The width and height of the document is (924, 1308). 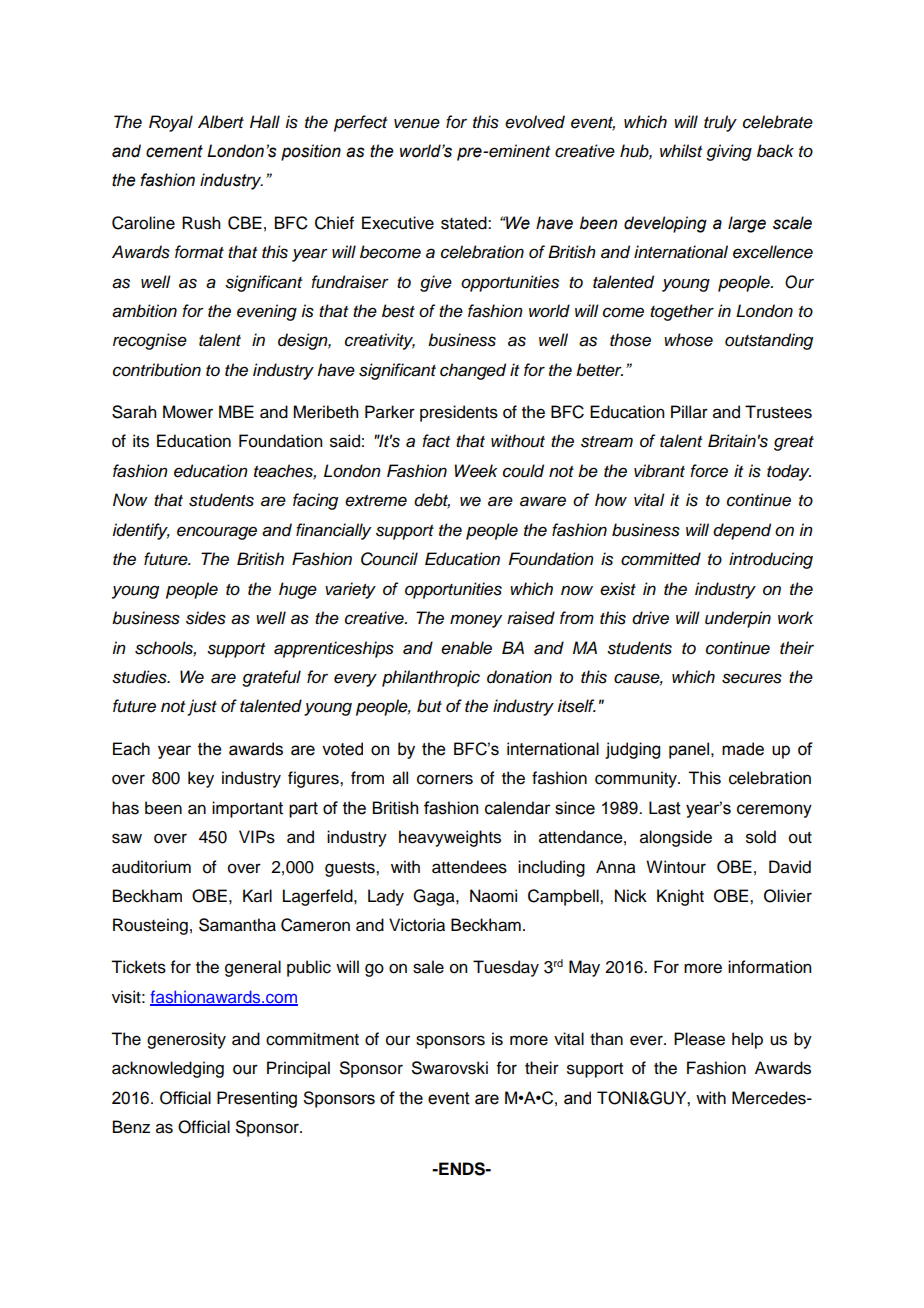 What do you see at coordinates (436, 441) in the document?
I see `fact` at bounding box center [436, 441].
